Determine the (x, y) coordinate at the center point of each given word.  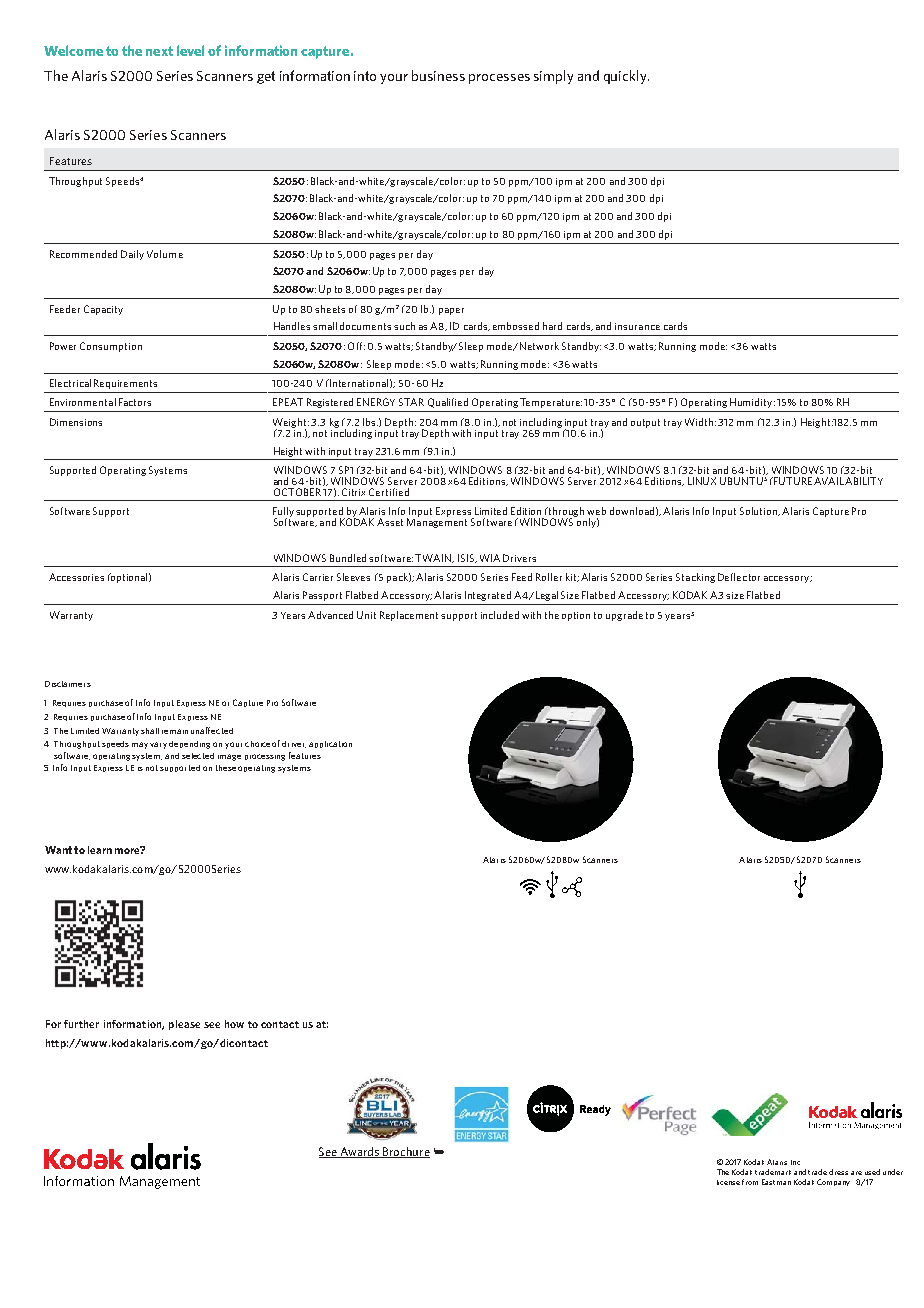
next (159, 51)
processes (499, 79)
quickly (626, 77)
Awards (360, 1152)
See (329, 1152)
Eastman (776, 1182)
